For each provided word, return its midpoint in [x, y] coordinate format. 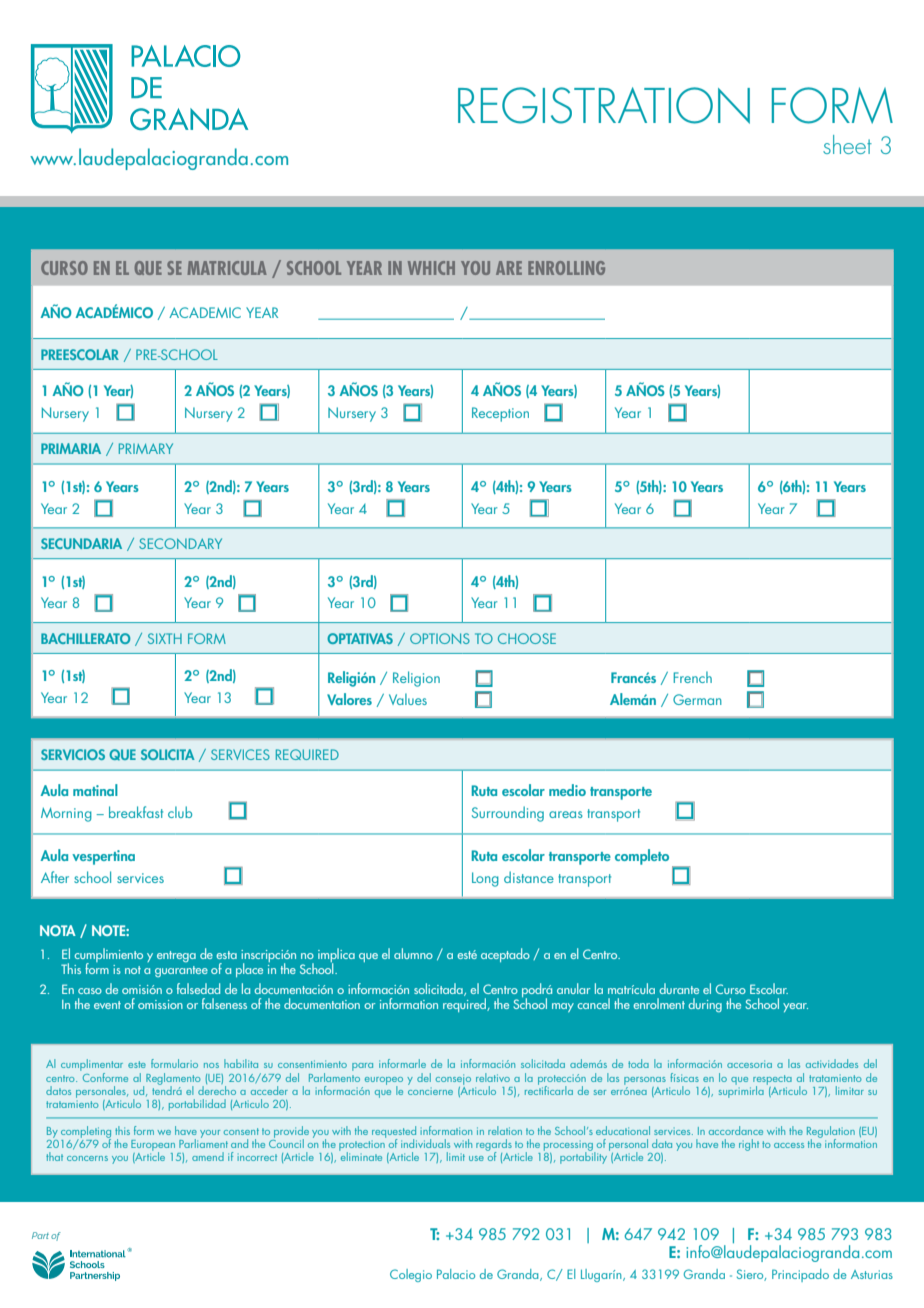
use [476, 1158]
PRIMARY [146, 448]
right [749, 1145]
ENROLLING [566, 268]
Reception [500, 414]
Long [485, 879]
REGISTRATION [604, 105]
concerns [87, 1158]
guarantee [181, 971]
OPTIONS [440, 638]
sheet [847, 144]
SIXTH [165, 638]
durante [679, 988]
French [693, 677]
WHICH [431, 268]
